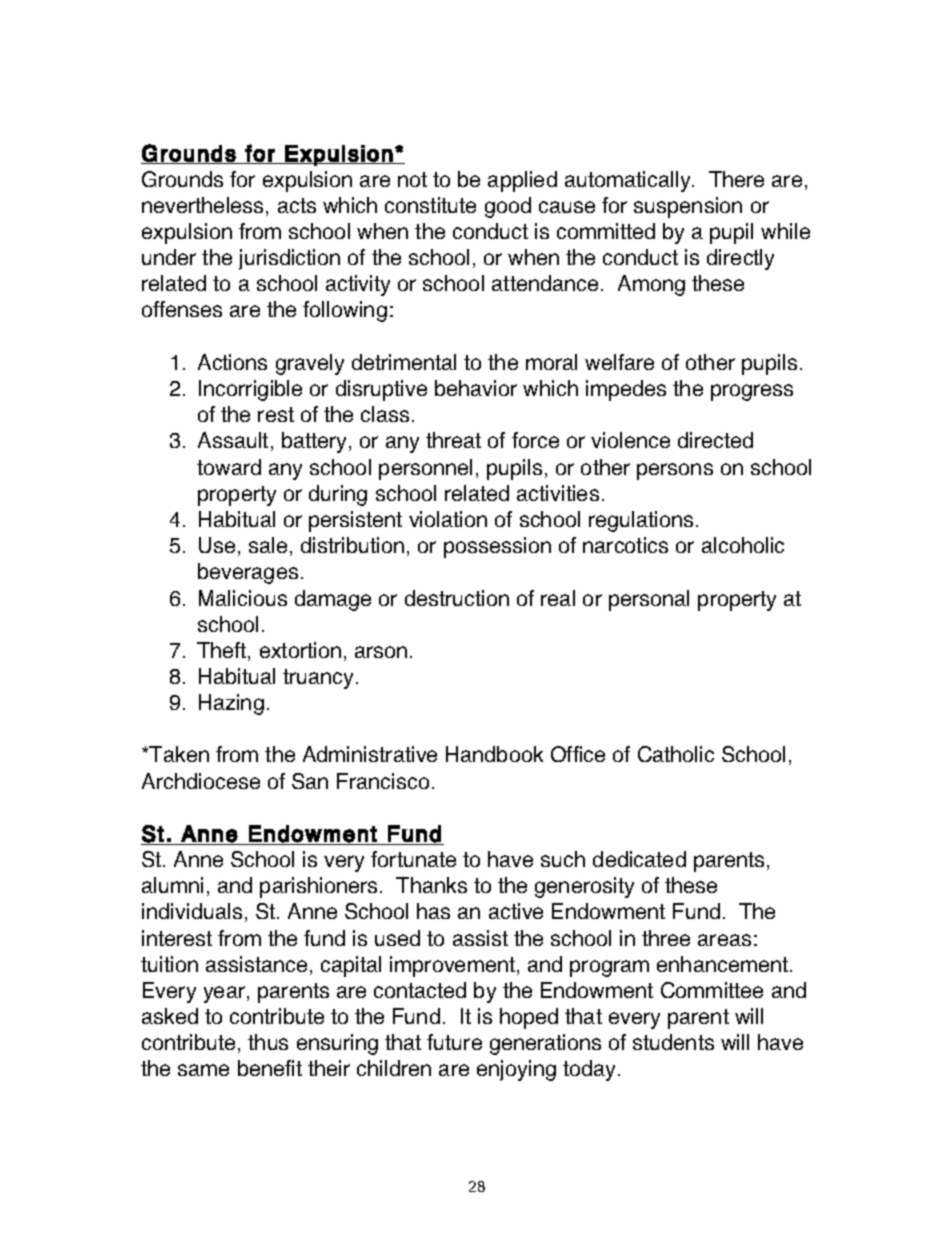 This page has width=952, height=1233. What do you see at coordinates (202, 205) in the page?
I see `nevertheless` at bounding box center [202, 205].
